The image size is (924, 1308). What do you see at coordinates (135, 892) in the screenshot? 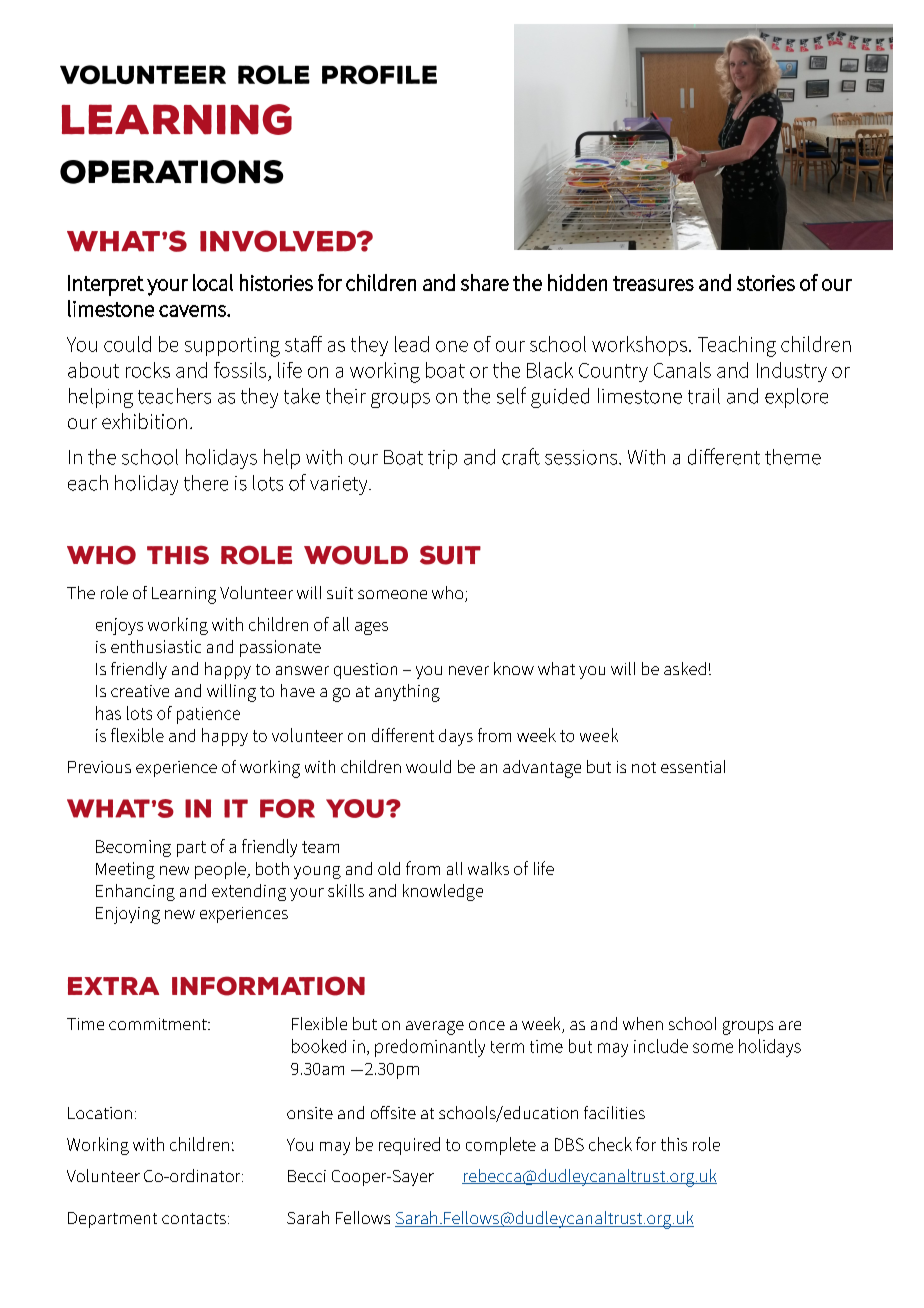
I see `Enhancing` at bounding box center [135, 892].
